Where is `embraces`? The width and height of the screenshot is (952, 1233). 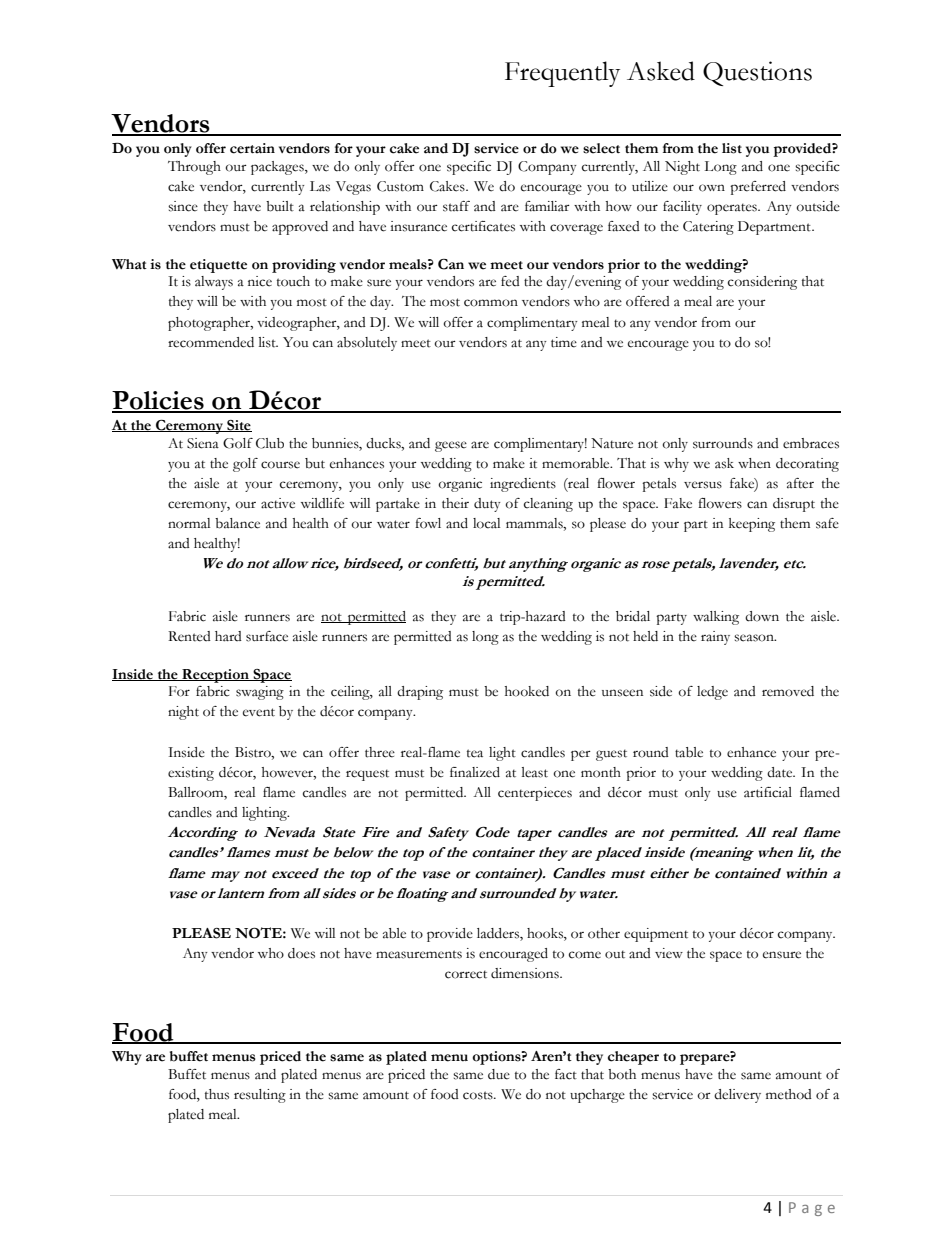 embraces is located at coordinates (811, 443).
